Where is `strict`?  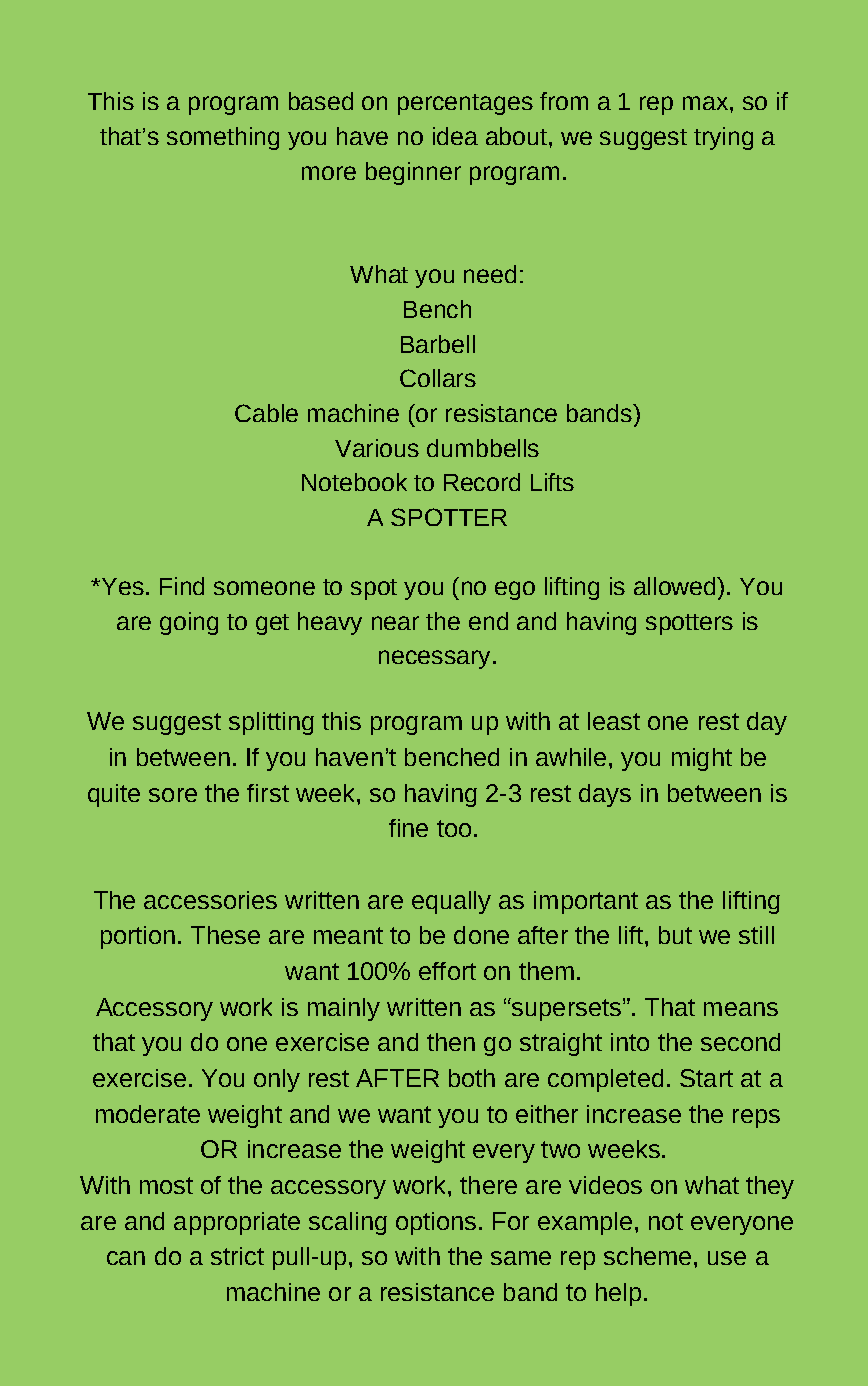
strict is located at coordinates (237, 1256).
